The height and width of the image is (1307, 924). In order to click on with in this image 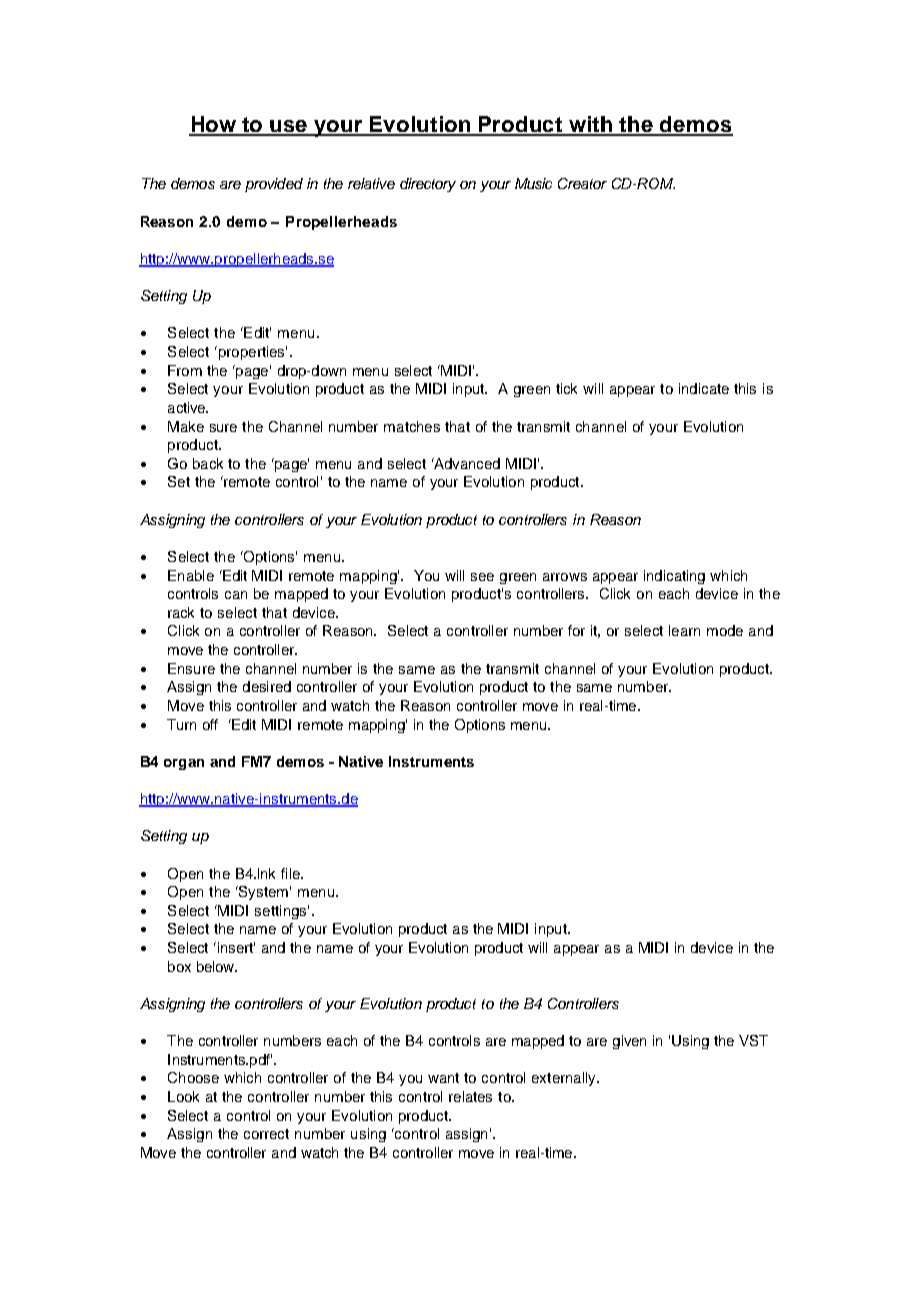, I will do `click(591, 125)`.
